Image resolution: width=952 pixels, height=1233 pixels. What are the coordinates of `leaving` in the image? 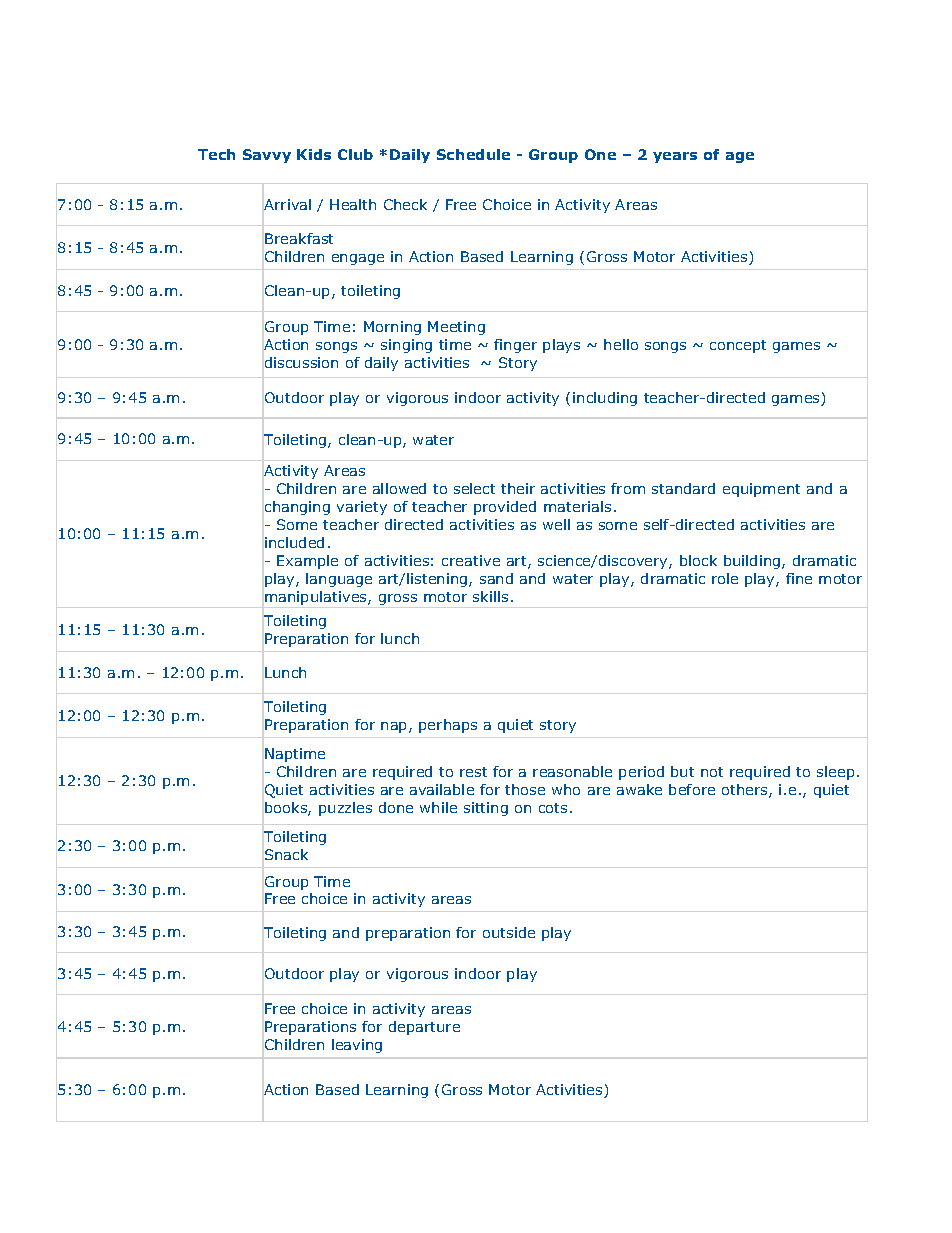 It's located at (357, 1046).
